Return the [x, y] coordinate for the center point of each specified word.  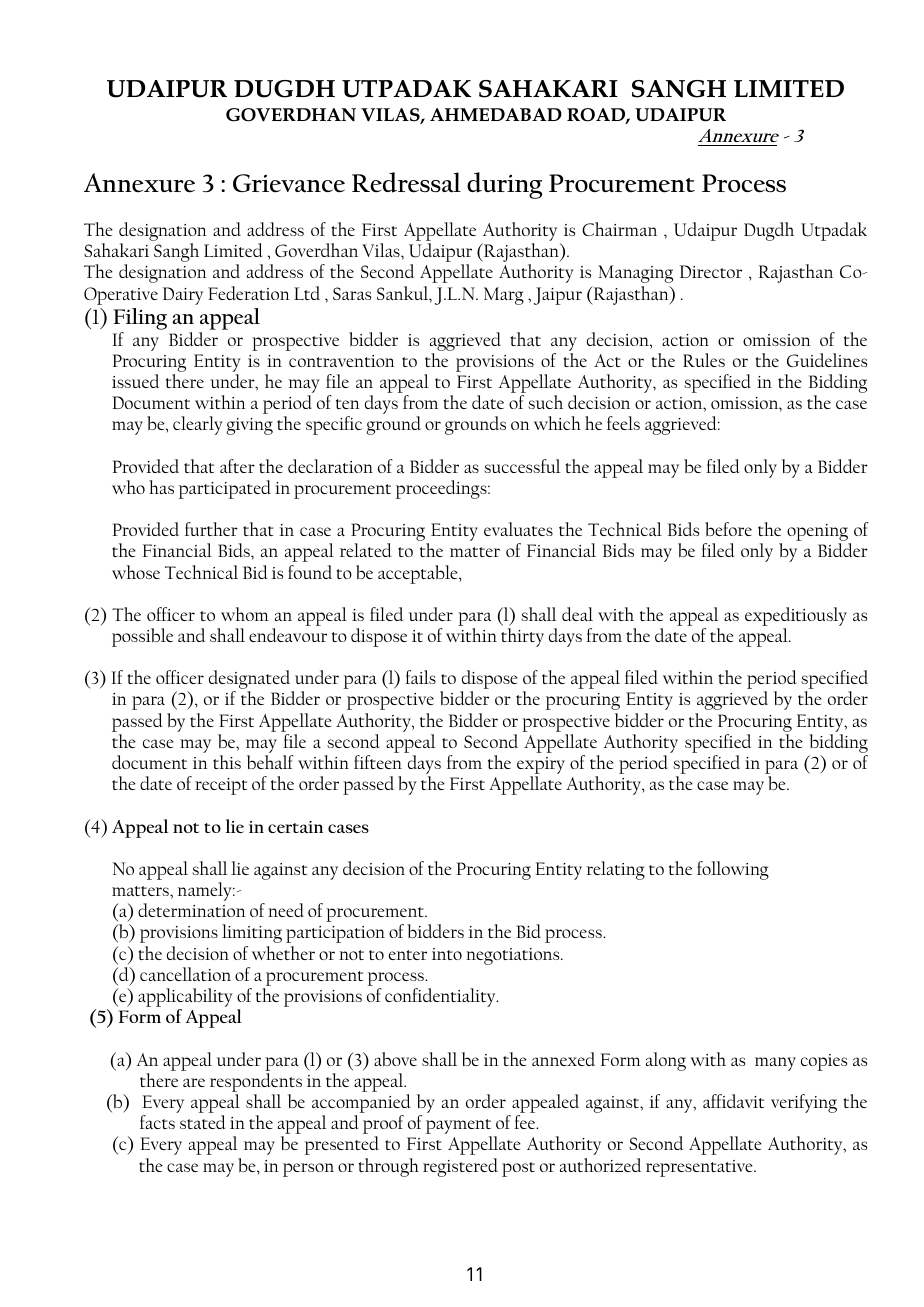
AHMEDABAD [496, 114]
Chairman [619, 229]
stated [202, 1122]
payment [459, 1128]
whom [245, 614]
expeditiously [796, 618]
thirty [522, 637]
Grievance [289, 183]
